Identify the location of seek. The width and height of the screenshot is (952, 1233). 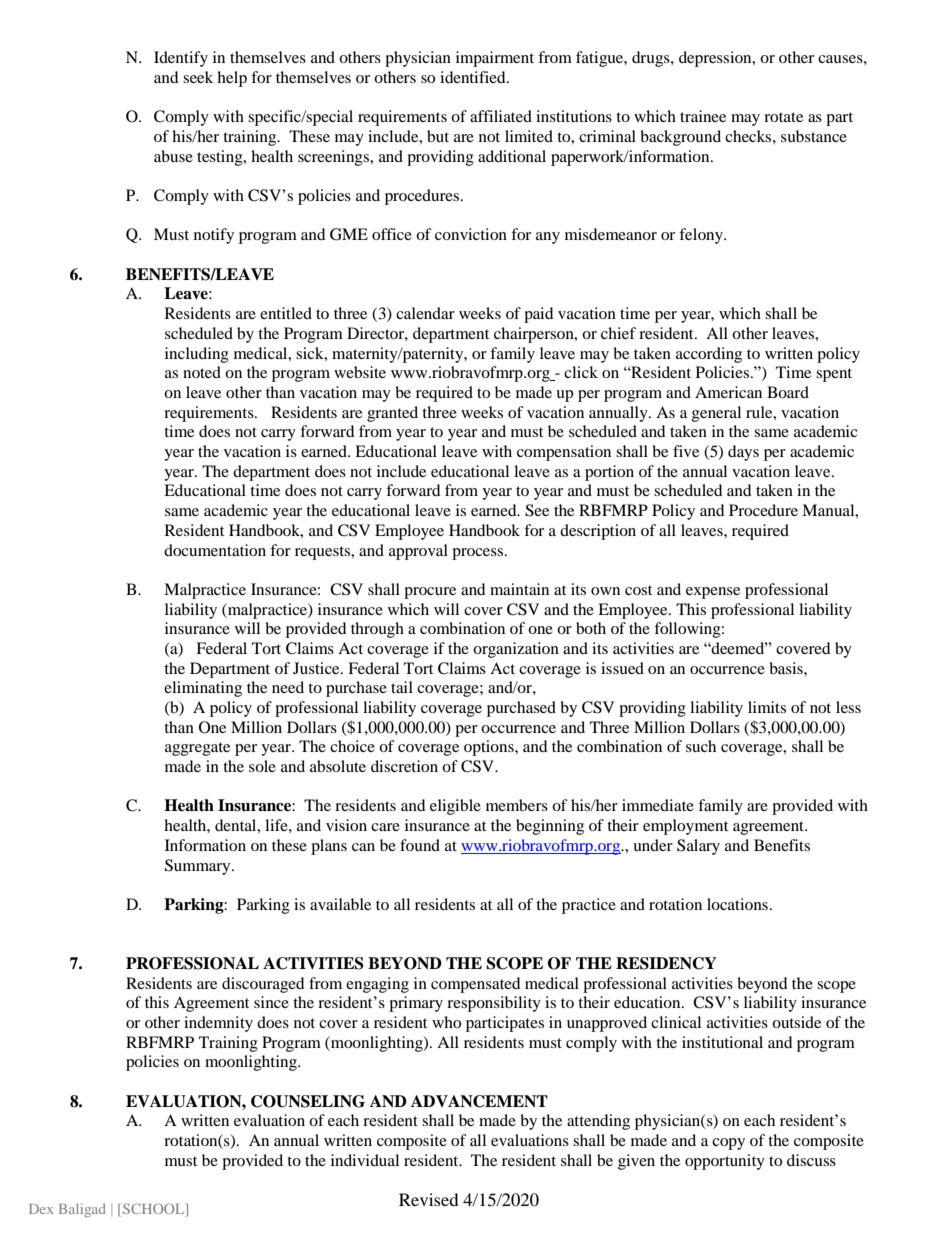
(198, 77).
